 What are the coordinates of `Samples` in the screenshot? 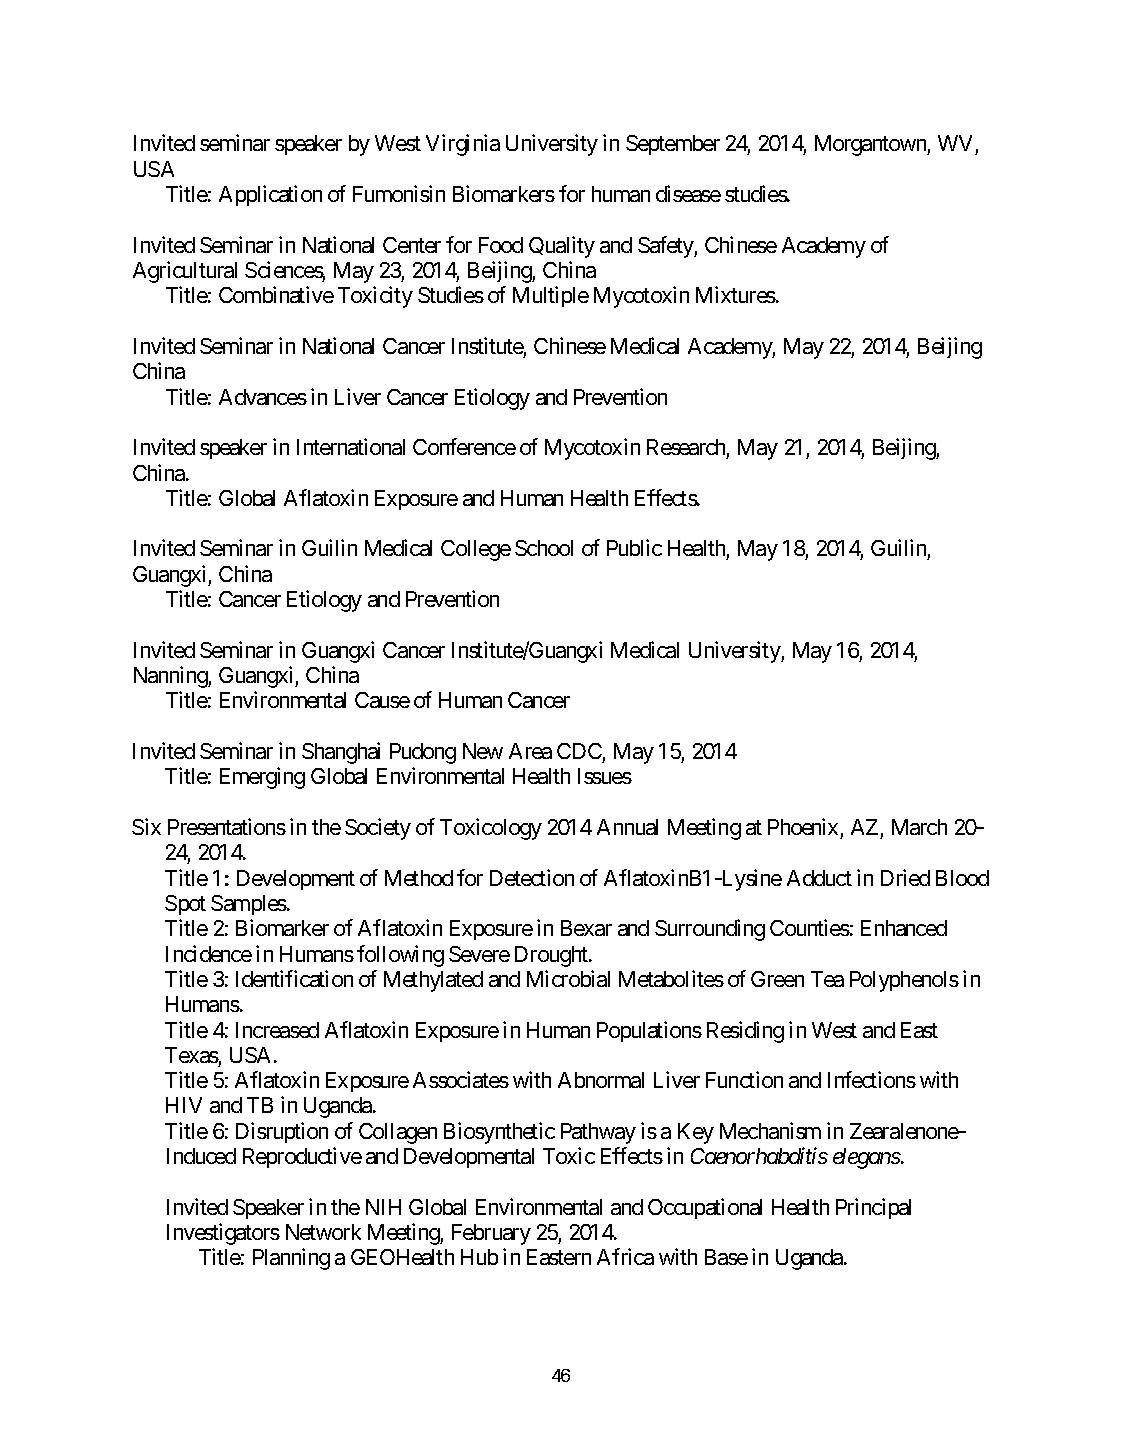 It's located at (249, 905).
